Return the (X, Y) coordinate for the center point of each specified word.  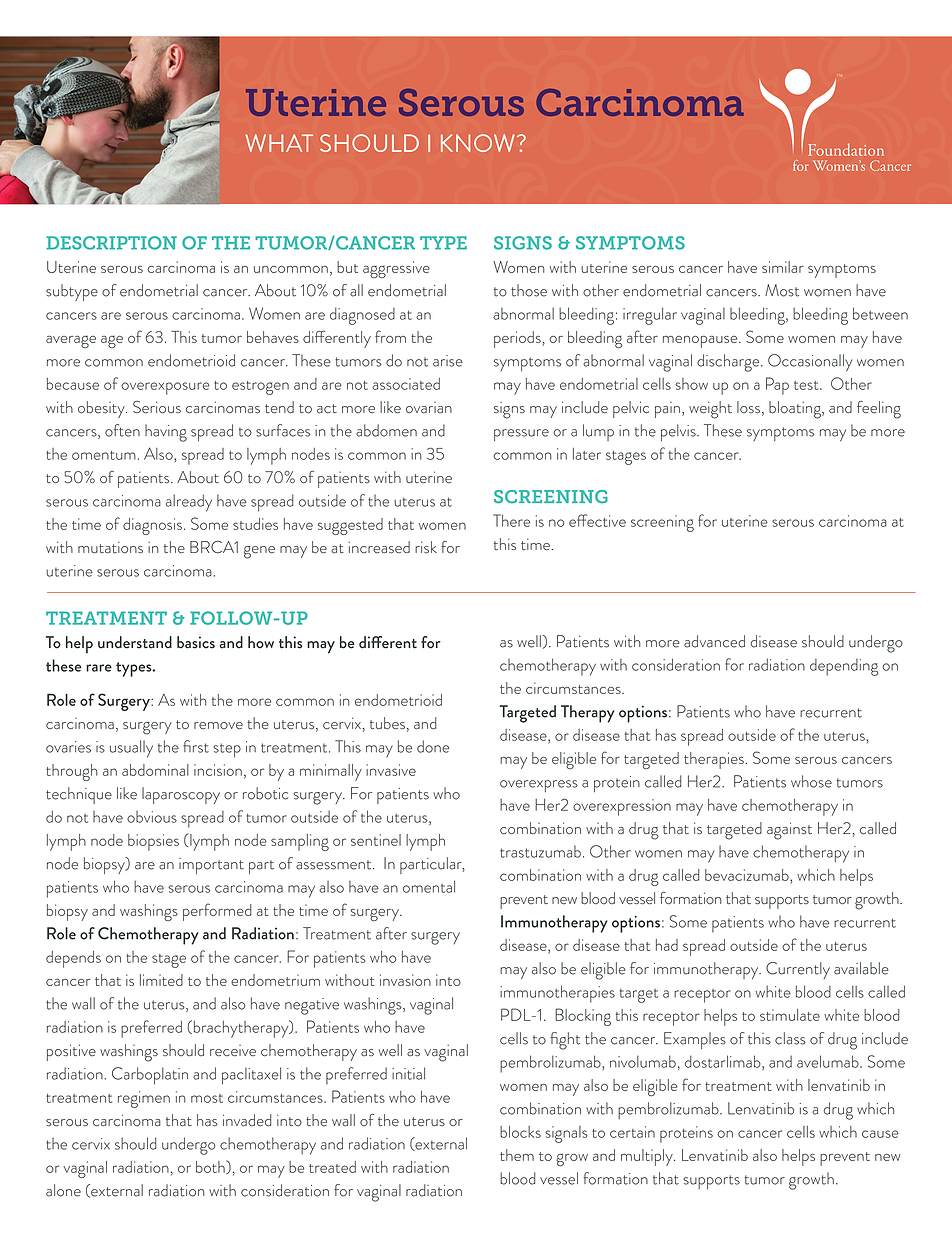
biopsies (153, 842)
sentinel (376, 840)
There (511, 520)
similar (783, 267)
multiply (648, 1157)
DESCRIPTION (111, 243)
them (517, 1155)
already (189, 503)
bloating (796, 410)
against (789, 831)
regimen (144, 1099)
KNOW (478, 143)
